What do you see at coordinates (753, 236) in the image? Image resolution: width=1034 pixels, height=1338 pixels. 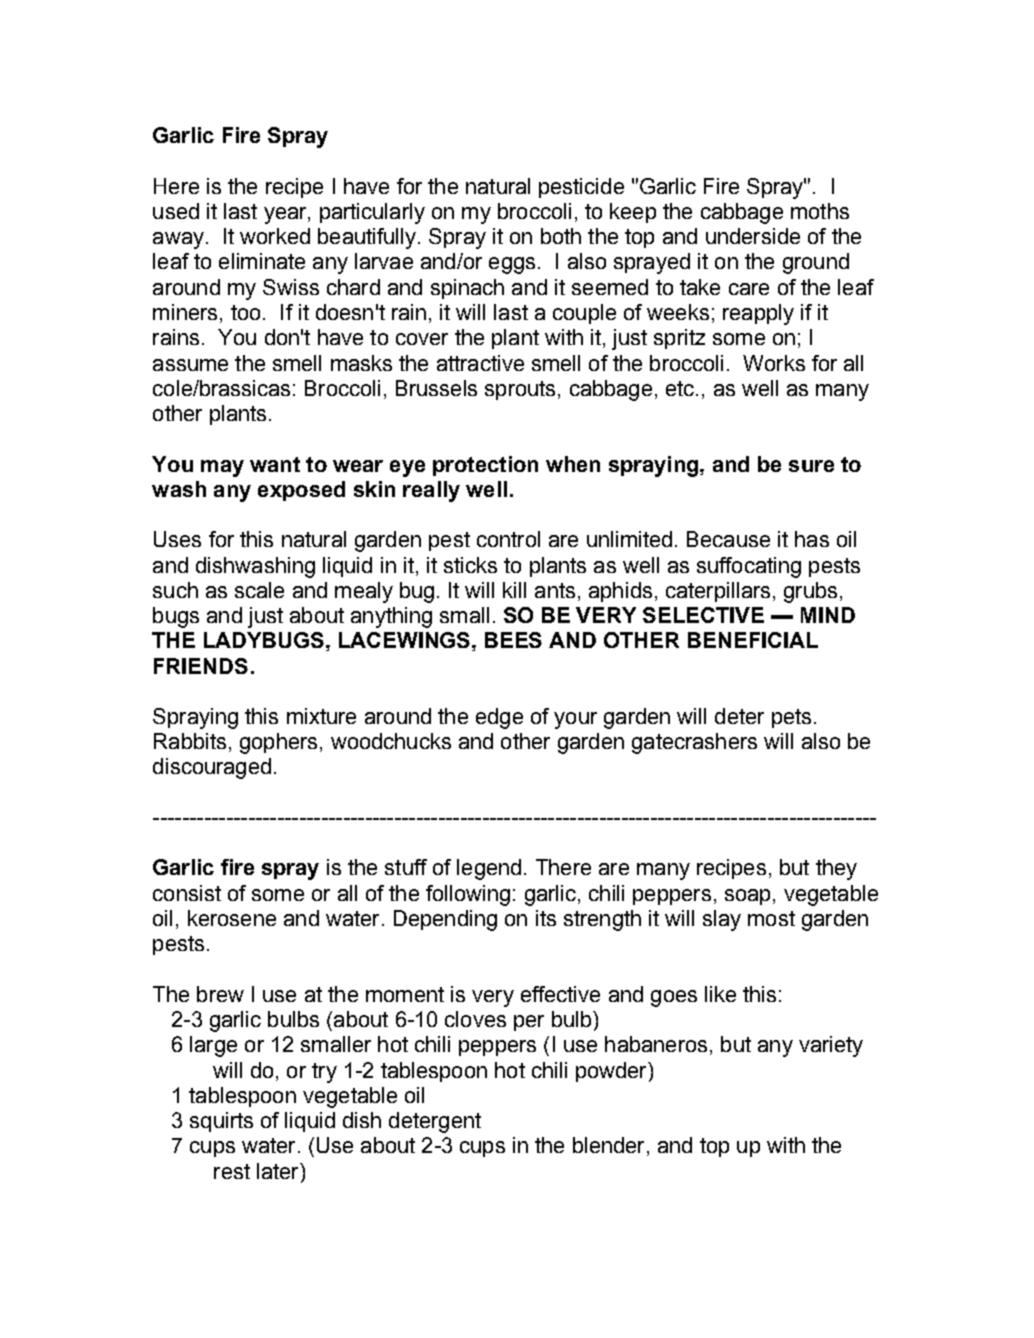 I see `underside` at bounding box center [753, 236].
